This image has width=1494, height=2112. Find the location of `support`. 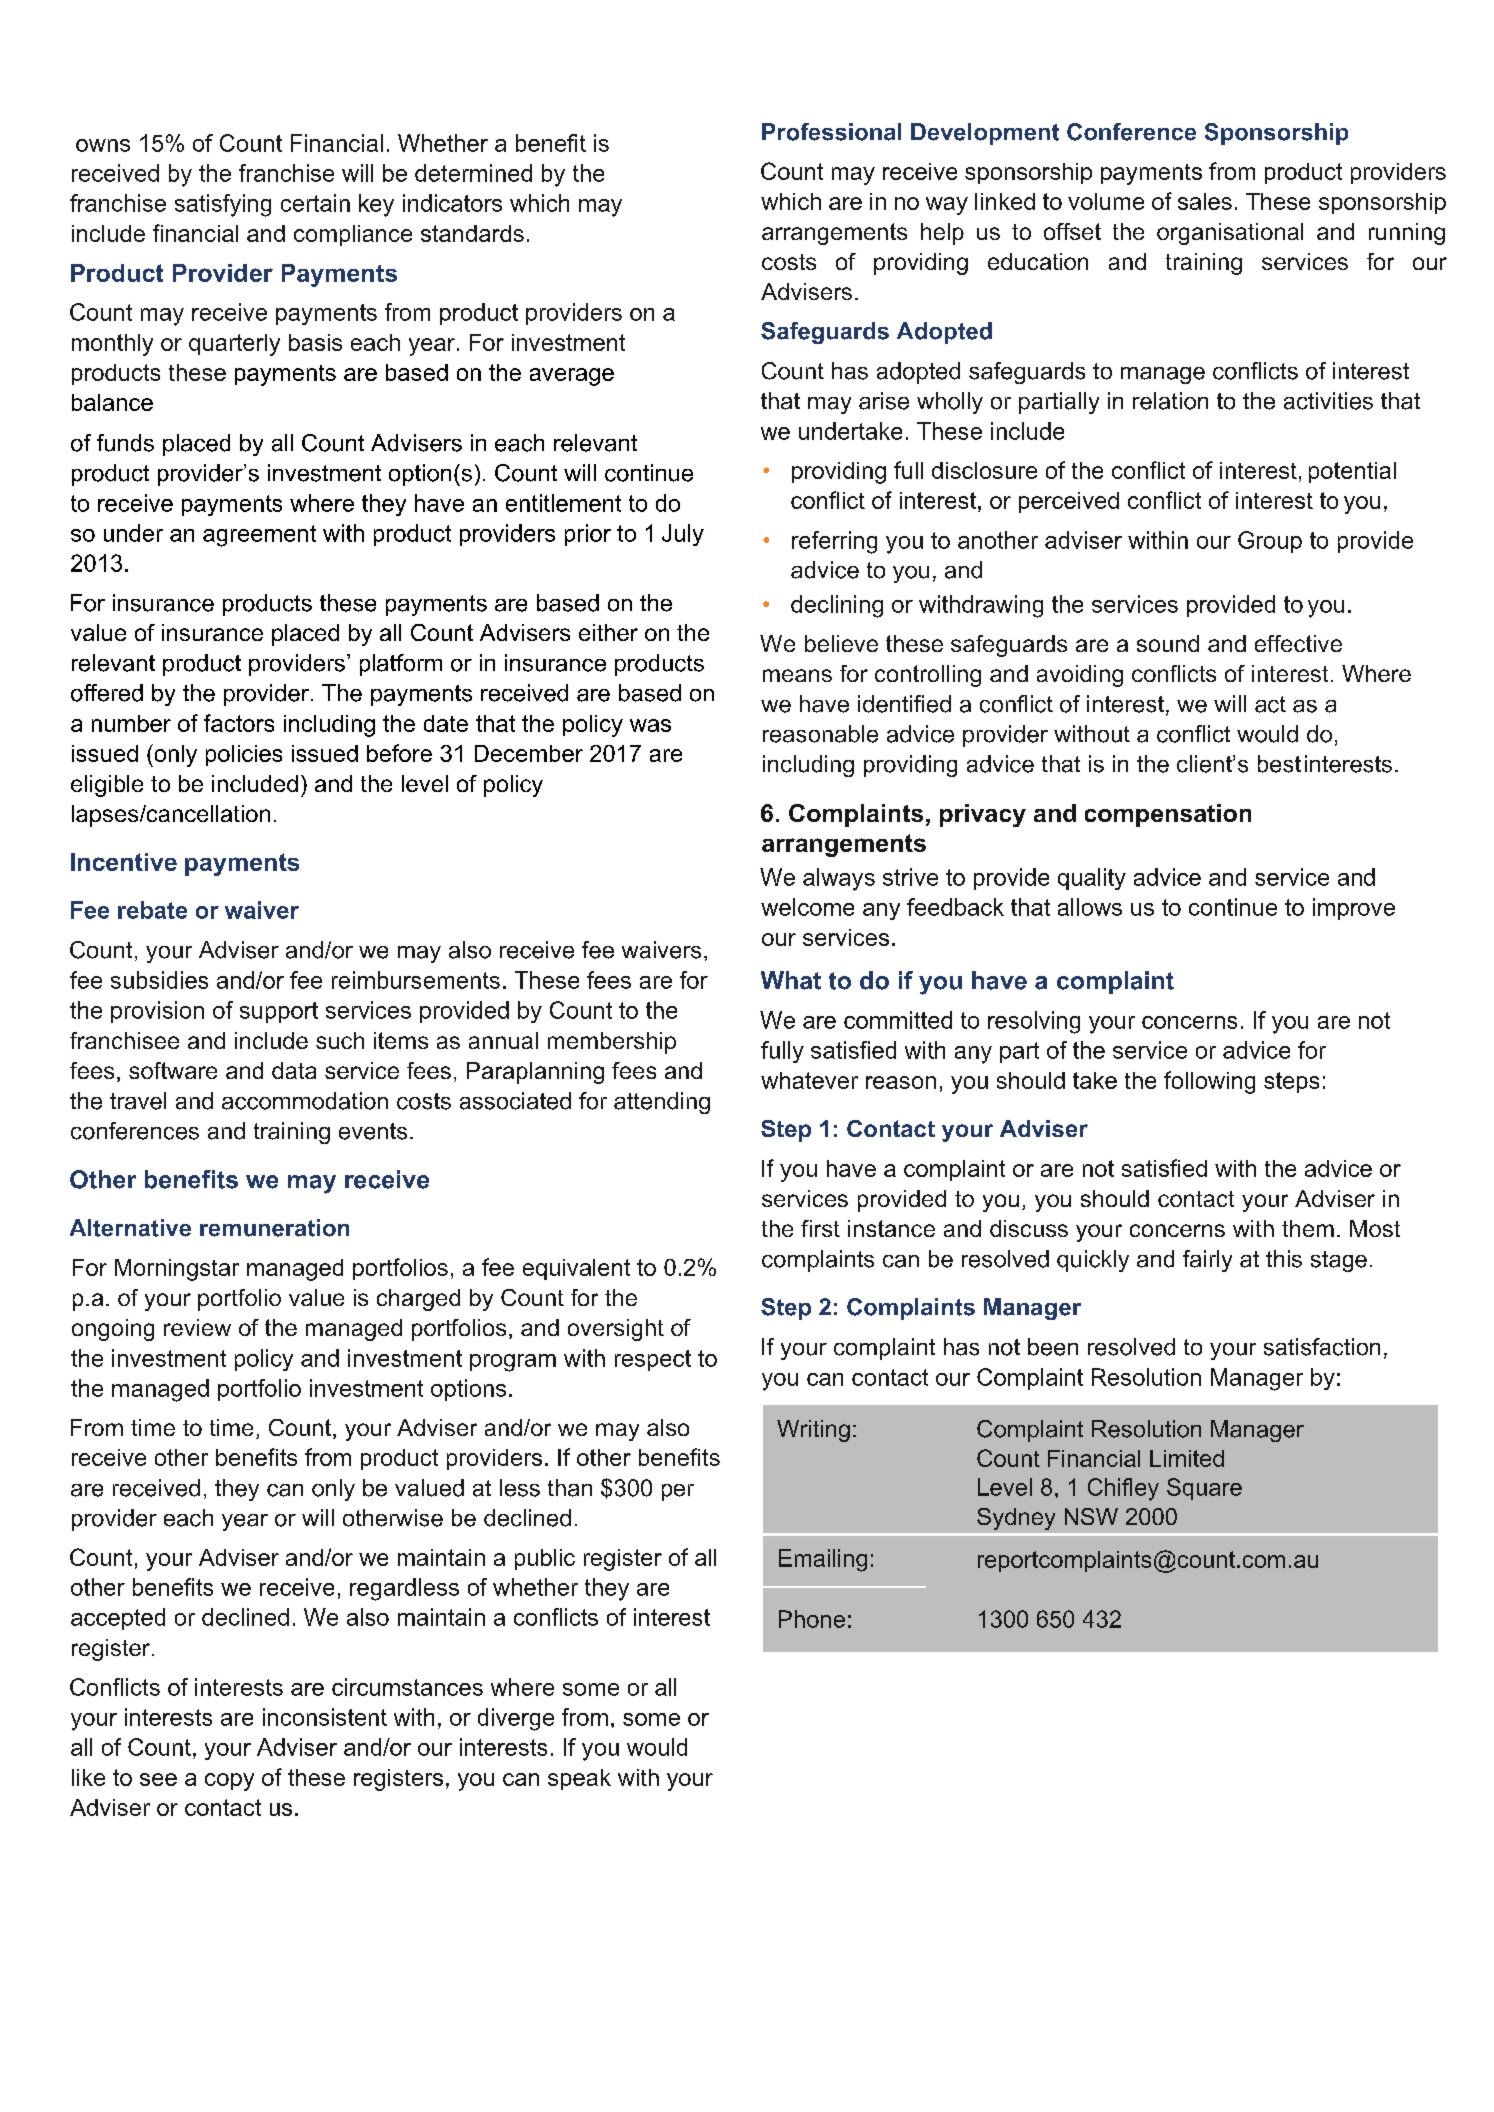

support is located at coordinates (279, 1012).
